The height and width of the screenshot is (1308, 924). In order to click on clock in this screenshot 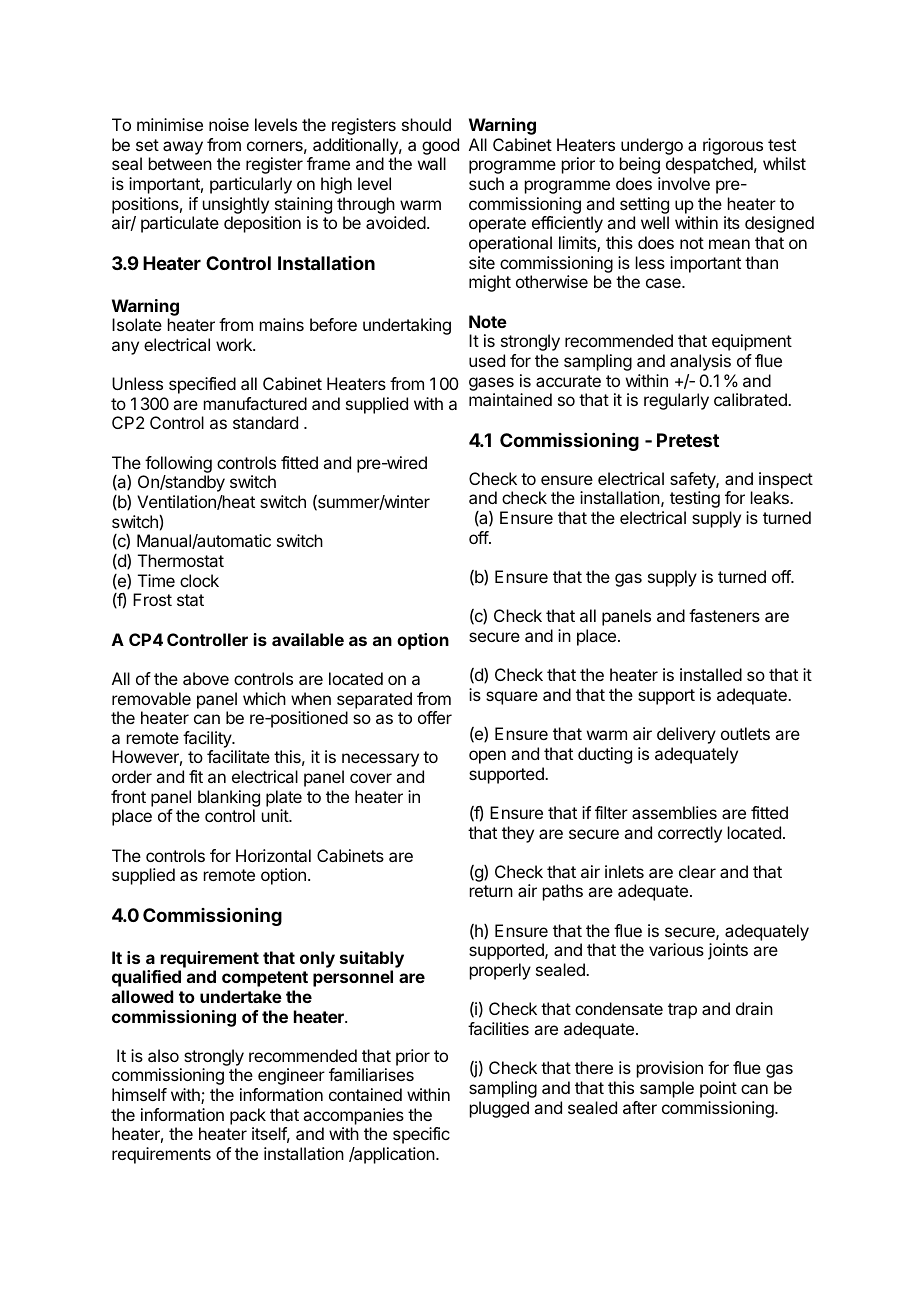, I will do `click(199, 580)`.
